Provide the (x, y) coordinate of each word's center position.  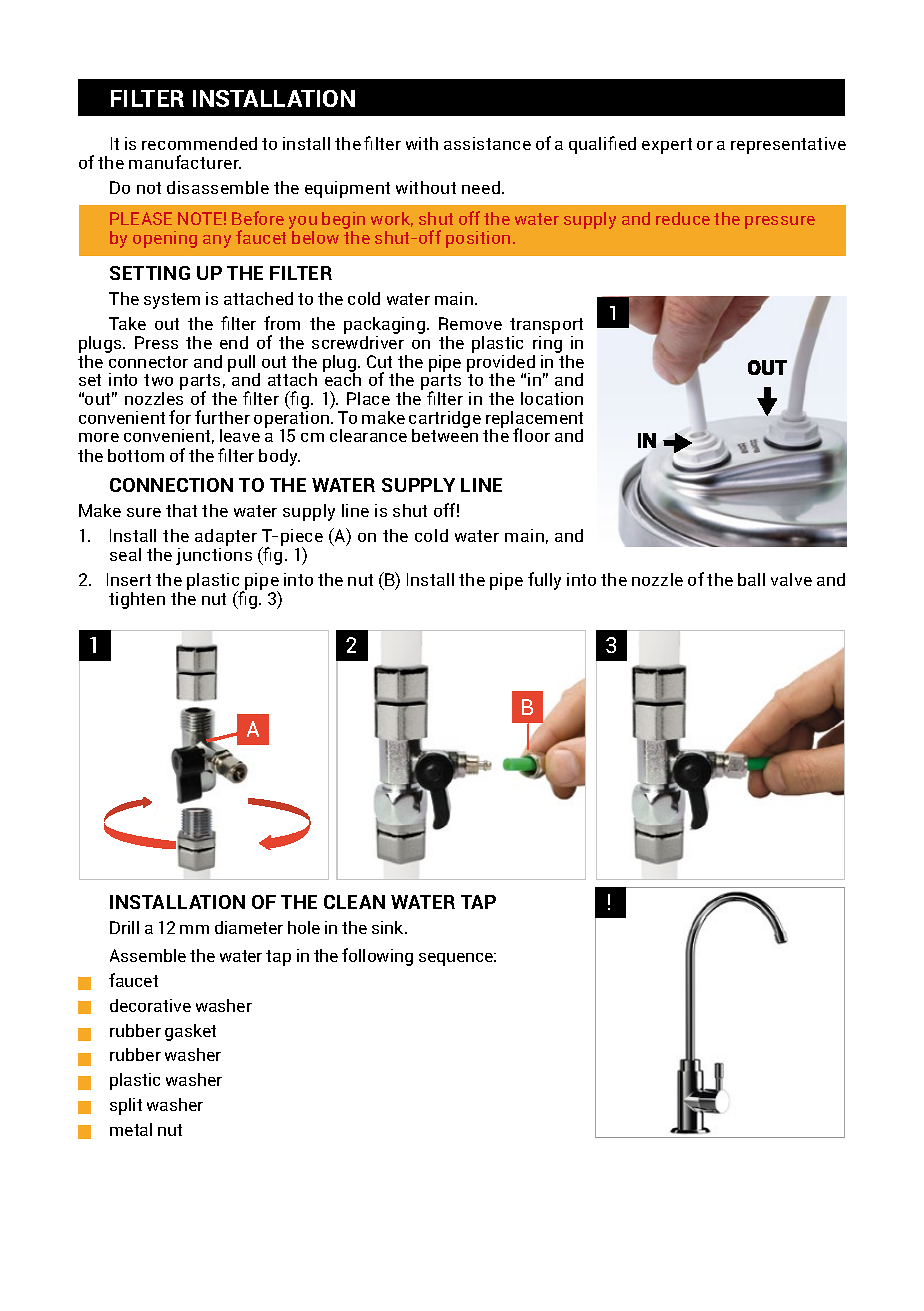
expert (667, 146)
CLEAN (354, 902)
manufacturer (185, 162)
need (481, 187)
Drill (124, 927)
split (126, 1106)
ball (751, 579)
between (445, 434)
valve (791, 579)
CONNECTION (171, 485)
